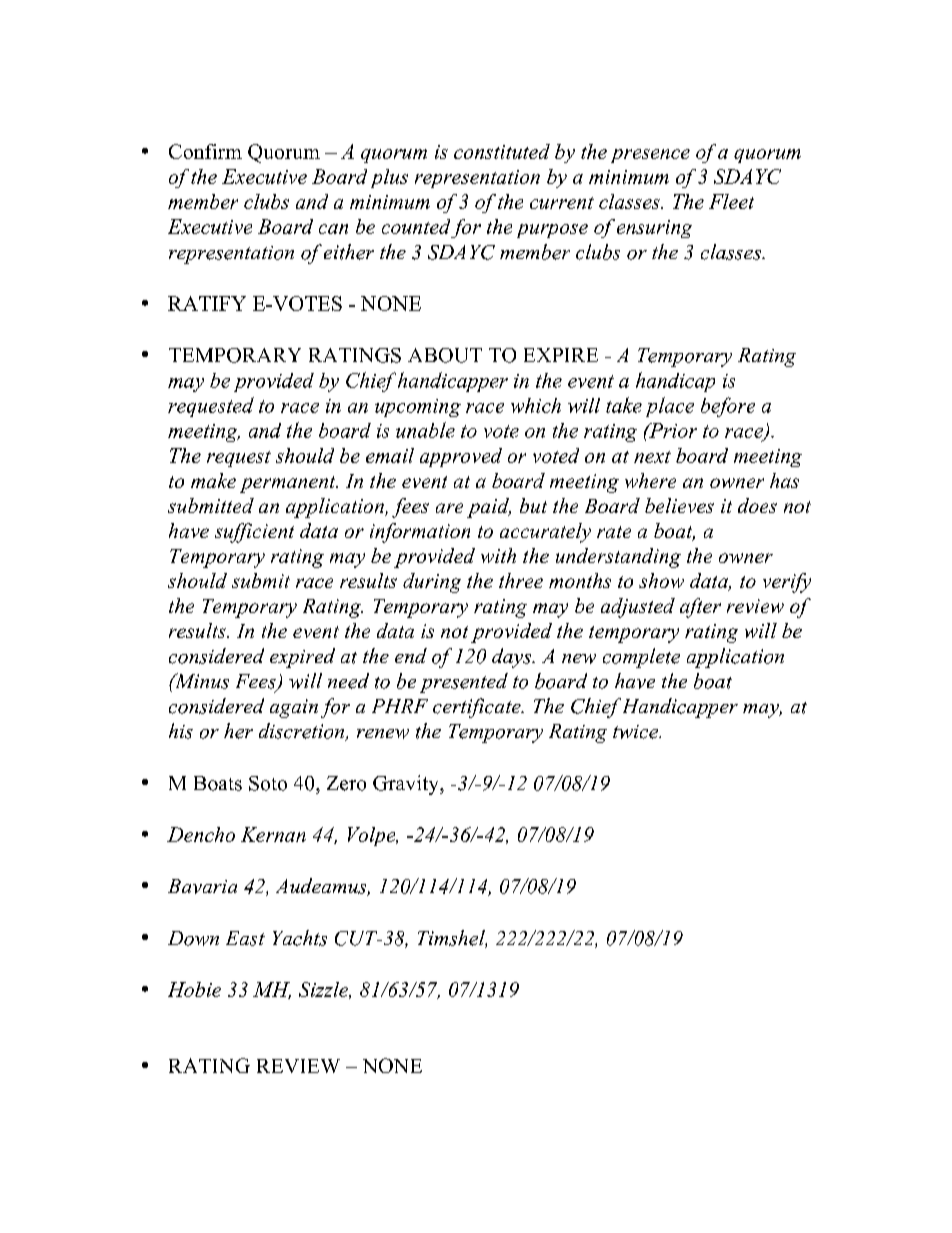  What do you see at coordinates (731, 201) in the image?
I see `Fleet` at bounding box center [731, 201].
